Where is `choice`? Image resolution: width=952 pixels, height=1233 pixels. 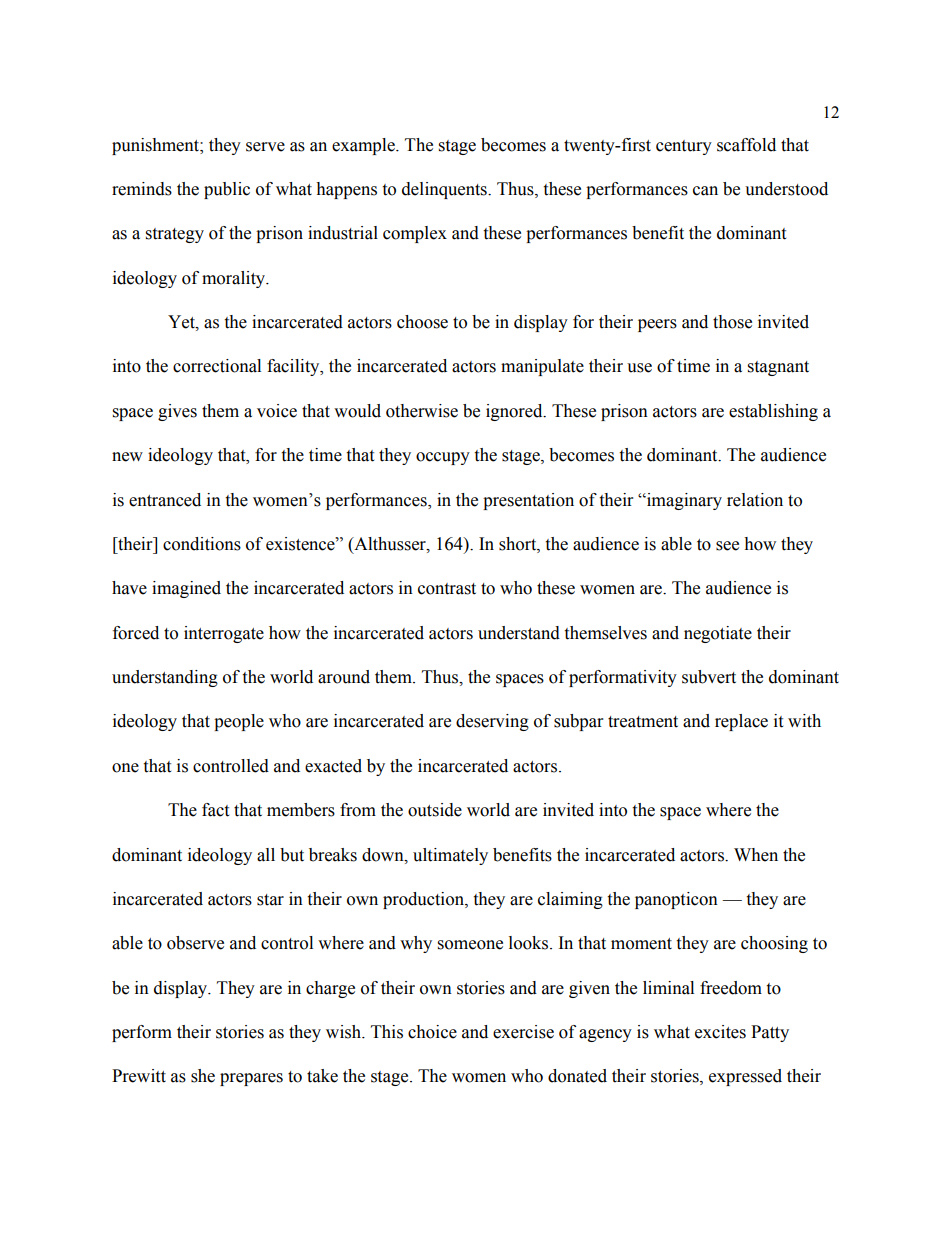 choice is located at coordinates (432, 1032).
